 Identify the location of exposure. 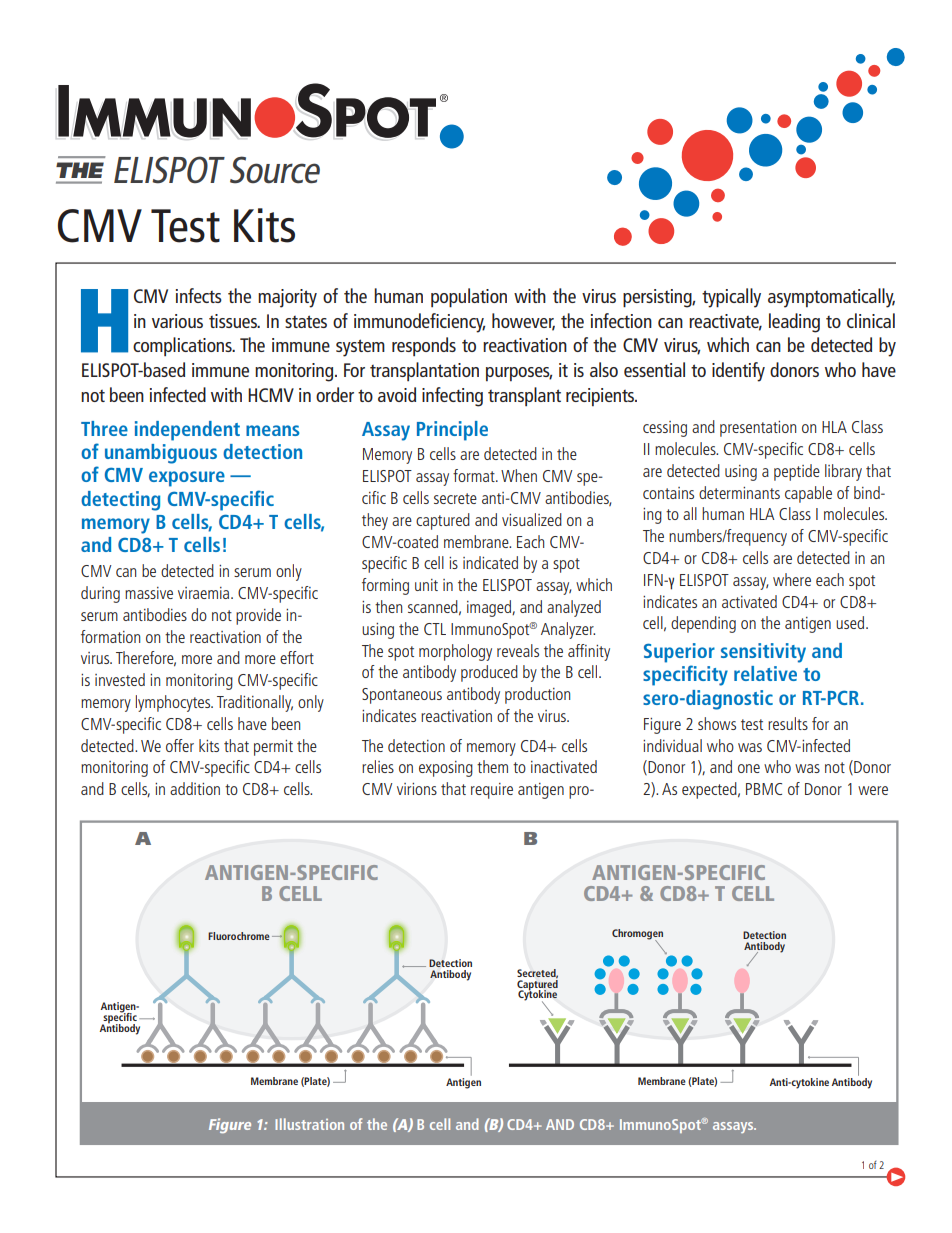
(187, 479).
